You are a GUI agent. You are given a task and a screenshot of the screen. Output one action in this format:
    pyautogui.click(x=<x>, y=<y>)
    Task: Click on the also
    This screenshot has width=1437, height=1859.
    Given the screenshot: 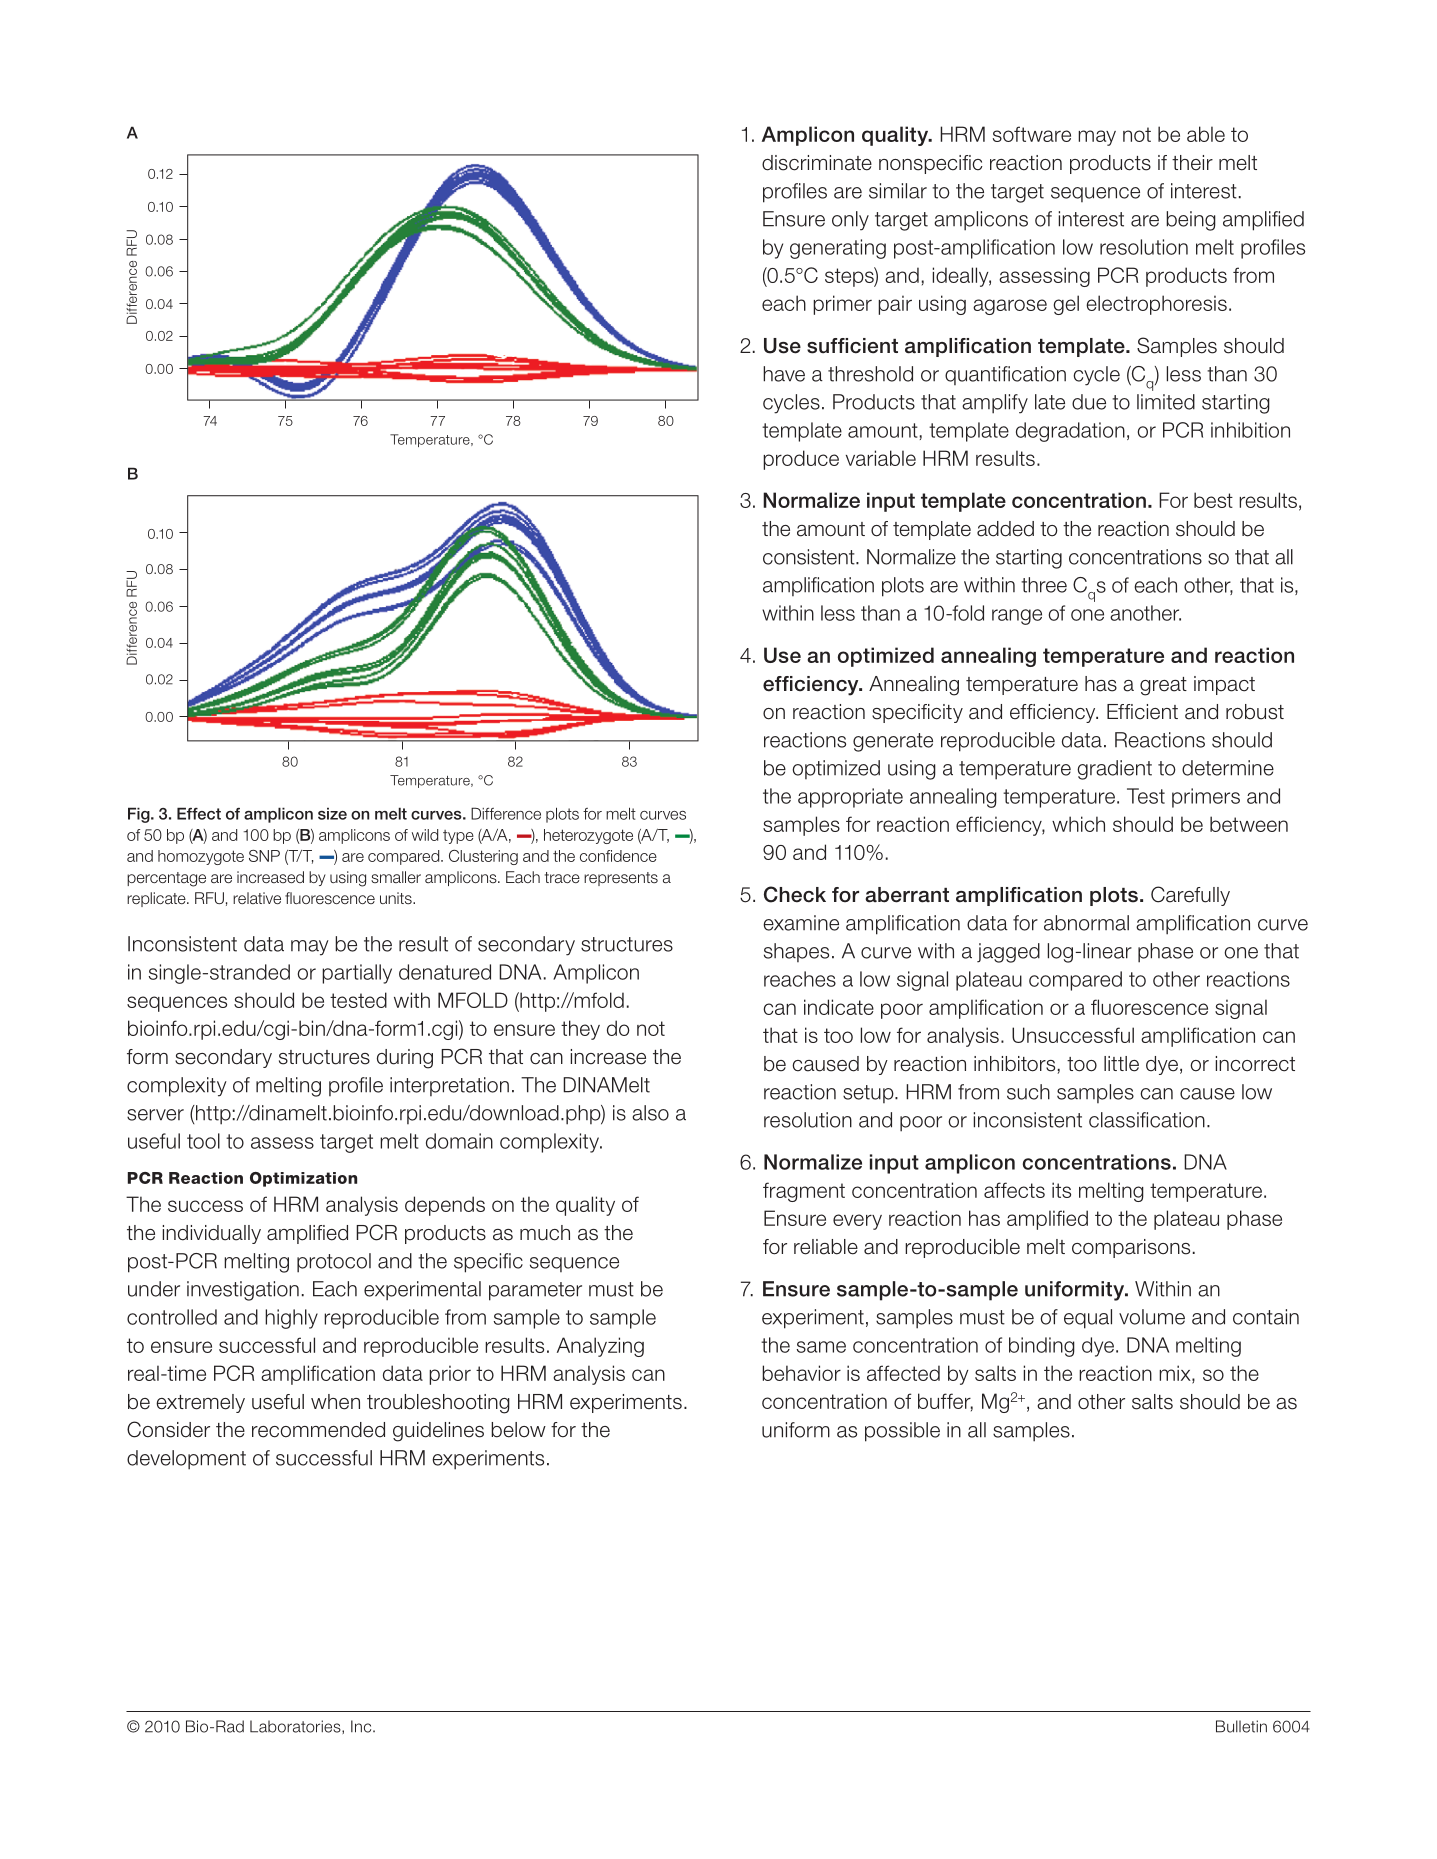 What is the action you would take?
    pyautogui.click(x=650, y=1113)
